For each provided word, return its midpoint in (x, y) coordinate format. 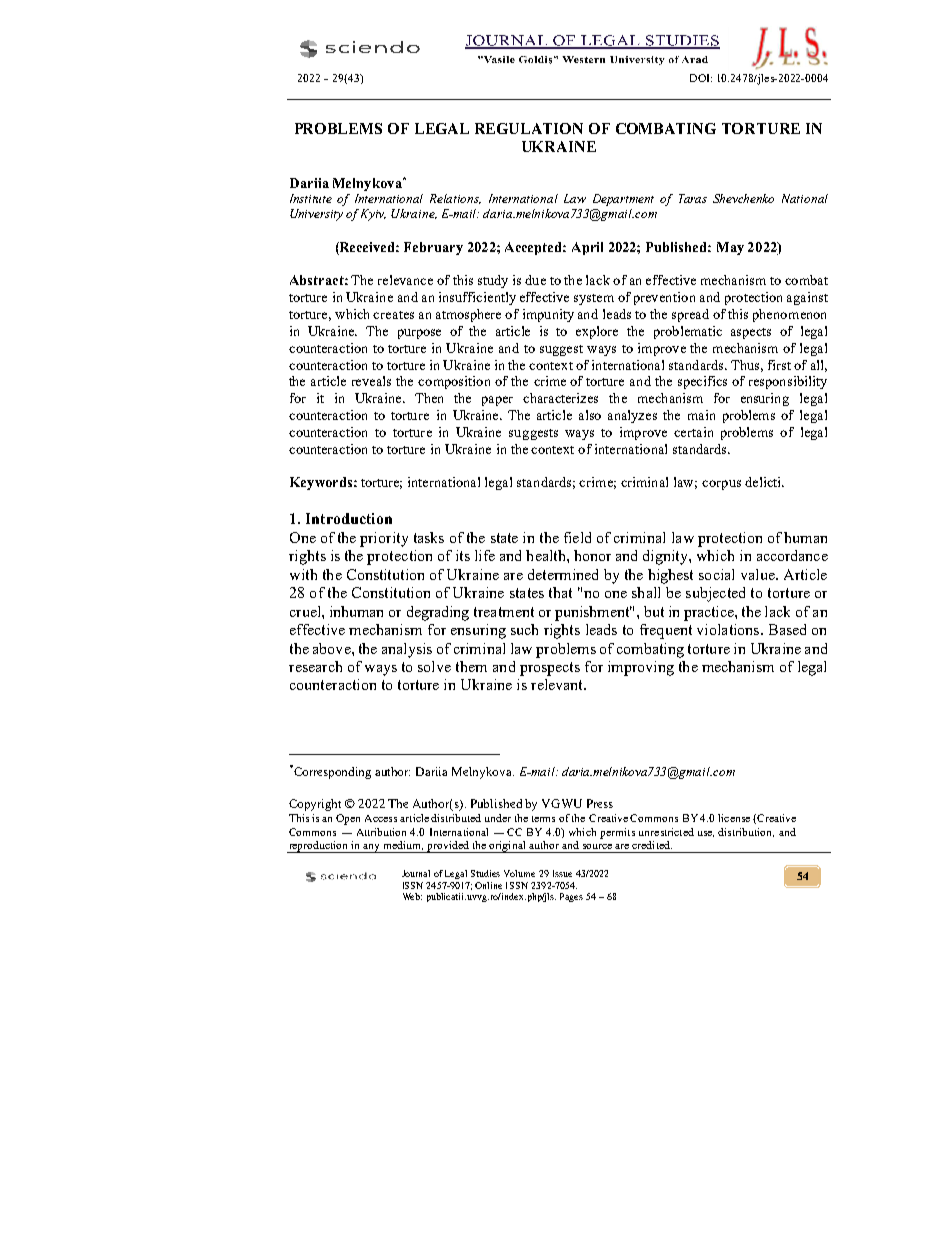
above (333, 648)
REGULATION (529, 128)
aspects (751, 333)
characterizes (560, 398)
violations (729, 629)
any (372, 848)
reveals (371, 381)
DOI (701, 78)
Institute (311, 198)
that (560, 592)
